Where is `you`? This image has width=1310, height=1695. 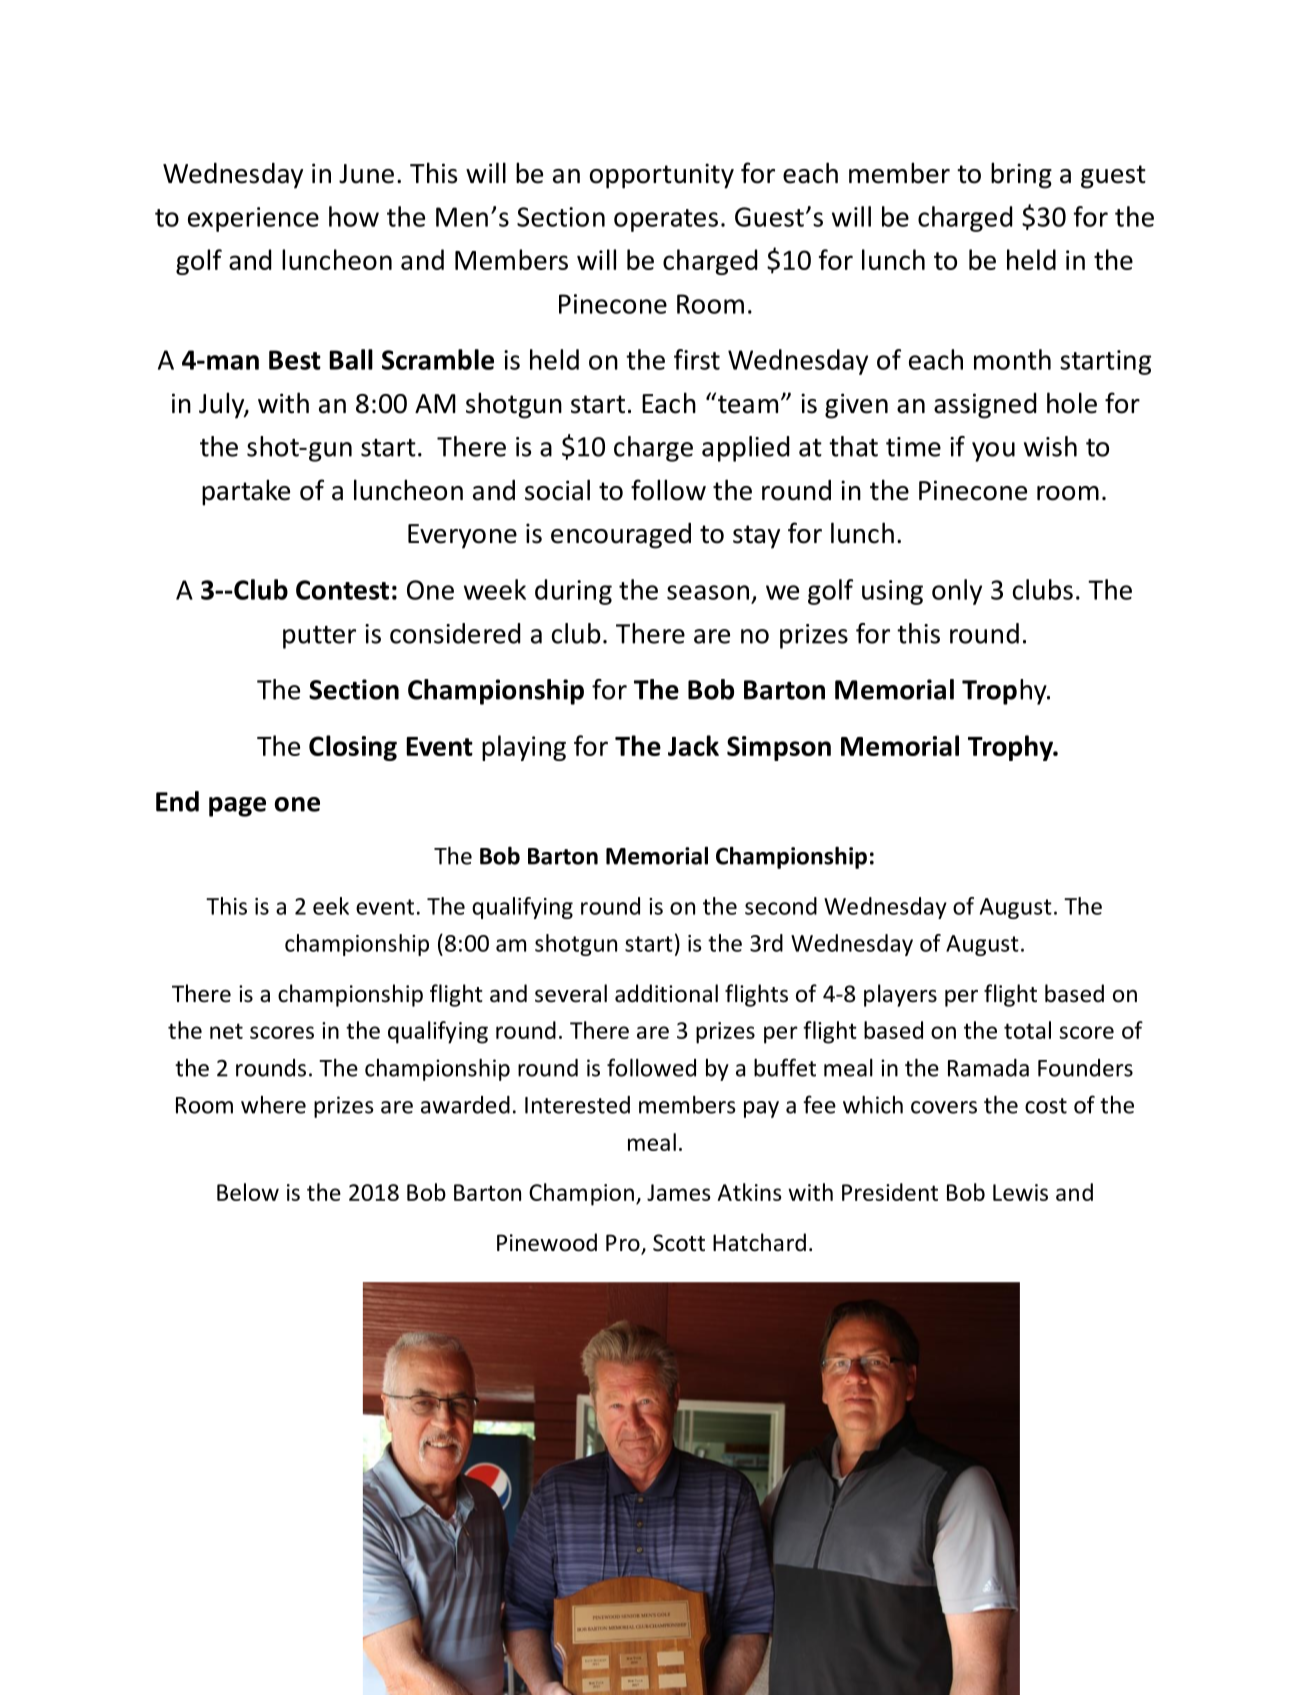 you is located at coordinates (993, 452).
